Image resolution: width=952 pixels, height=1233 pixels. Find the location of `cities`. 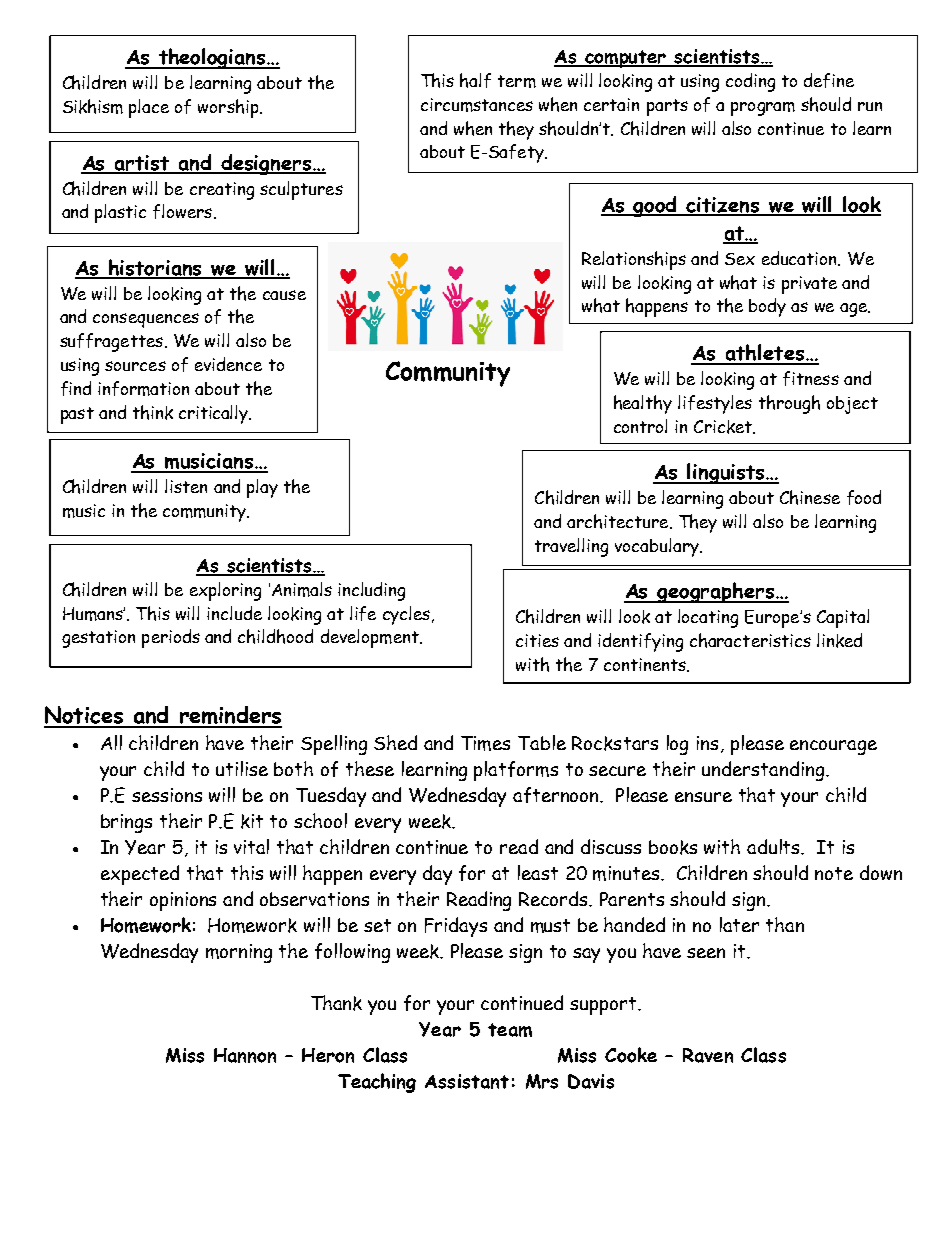

cities is located at coordinates (537, 640).
